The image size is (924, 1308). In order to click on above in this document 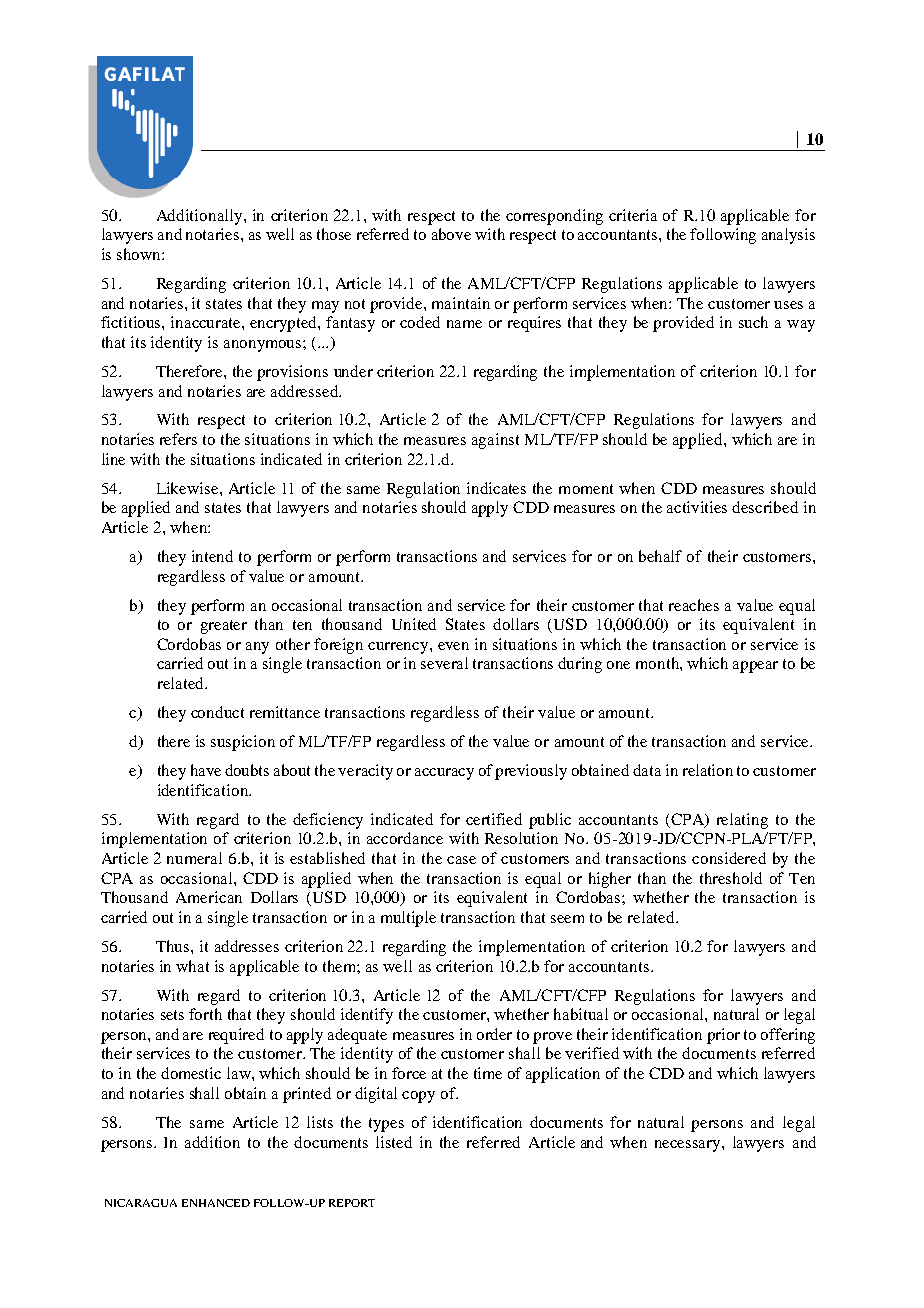, I will do `click(451, 234)`.
